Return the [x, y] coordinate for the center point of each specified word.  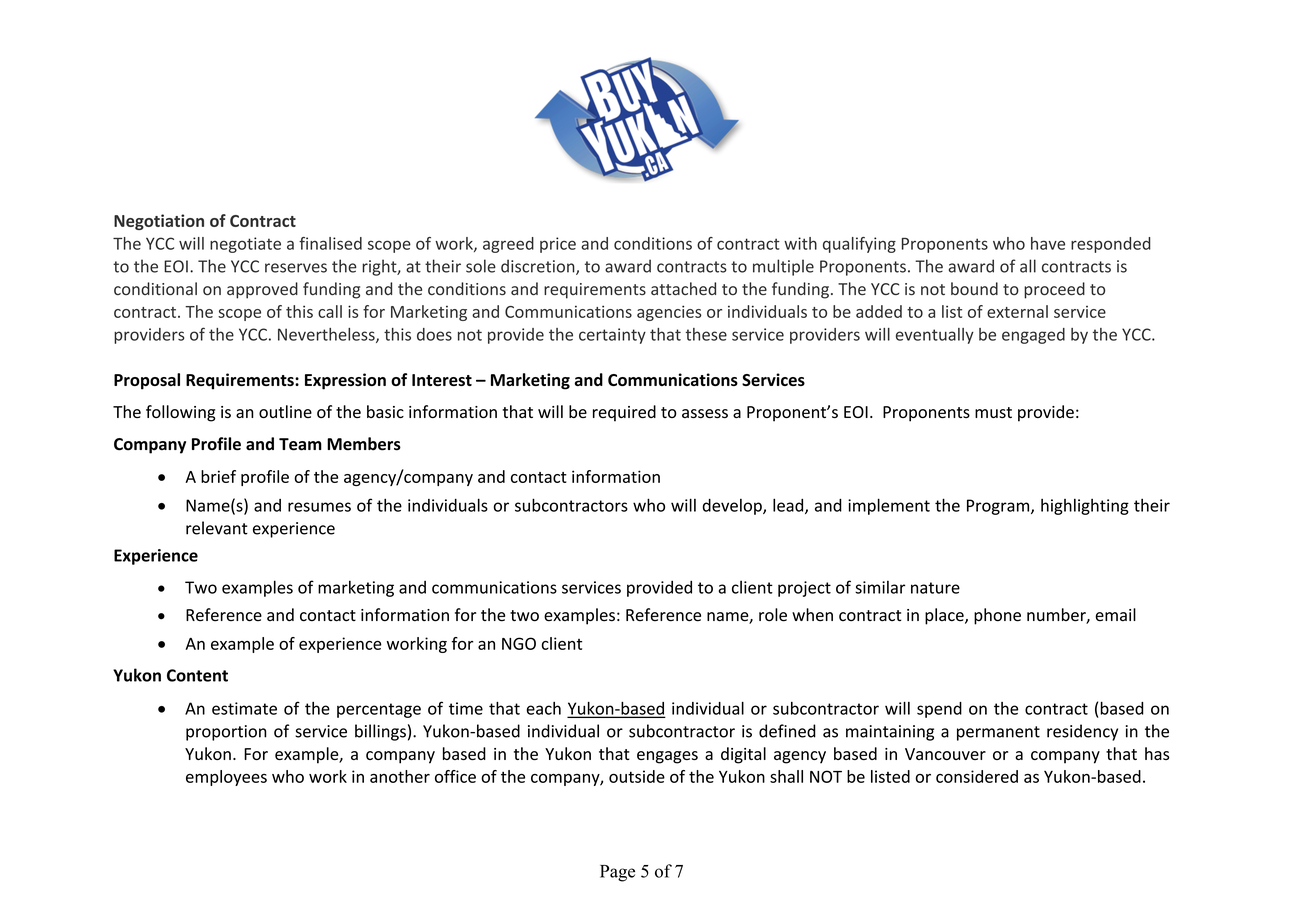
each [544, 708]
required [624, 413]
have [1048, 243]
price [558, 245]
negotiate [245, 245]
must [993, 412]
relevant [217, 528]
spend [939, 710]
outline [285, 411]
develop [733, 507]
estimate [244, 708]
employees [226, 778]
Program [999, 507]
